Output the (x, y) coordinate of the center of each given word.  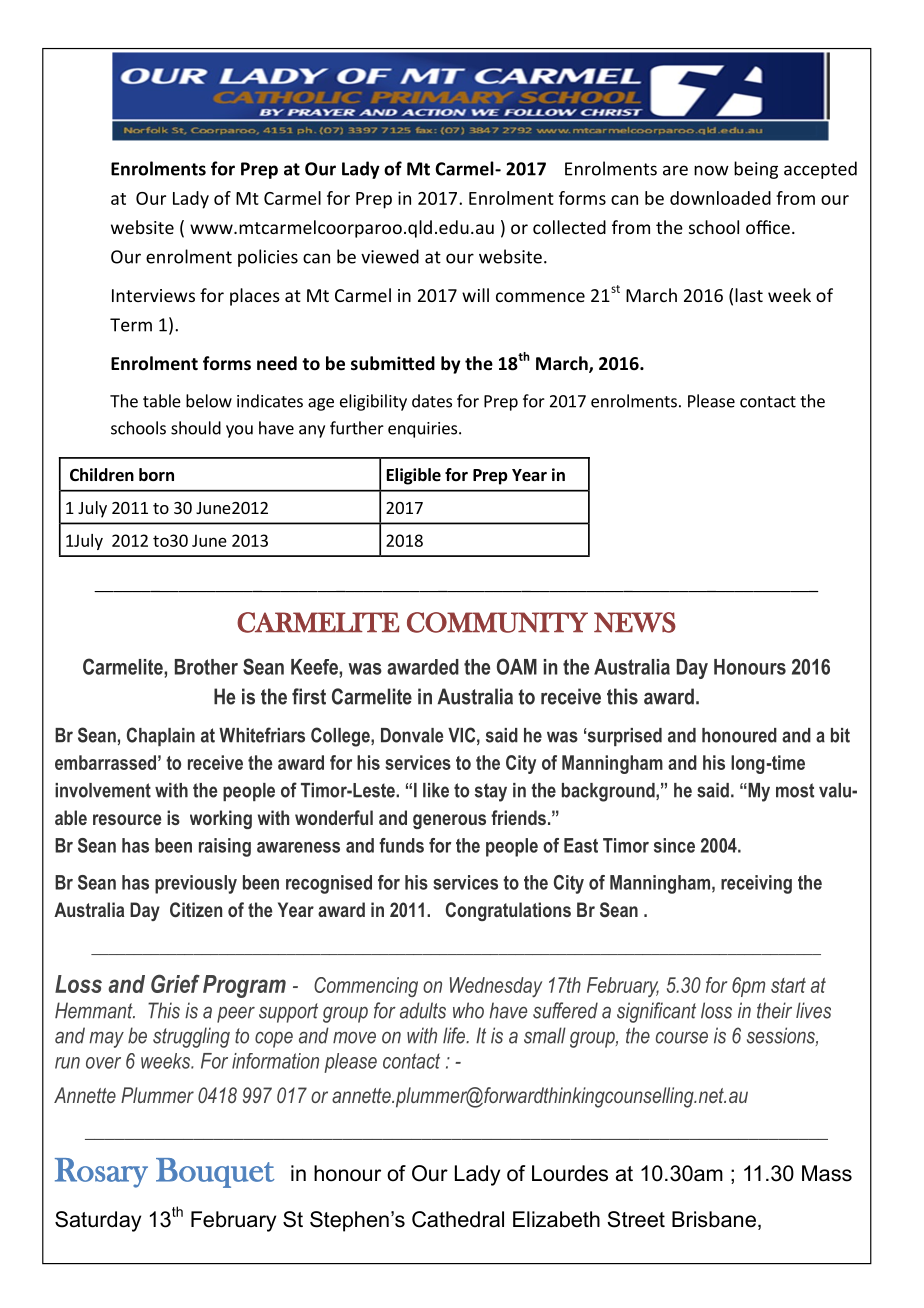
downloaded (720, 198)
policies (268, 258)
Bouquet (215, 1173)
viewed (390, 256)
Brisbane (714, 1219)
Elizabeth (556, 1219)
